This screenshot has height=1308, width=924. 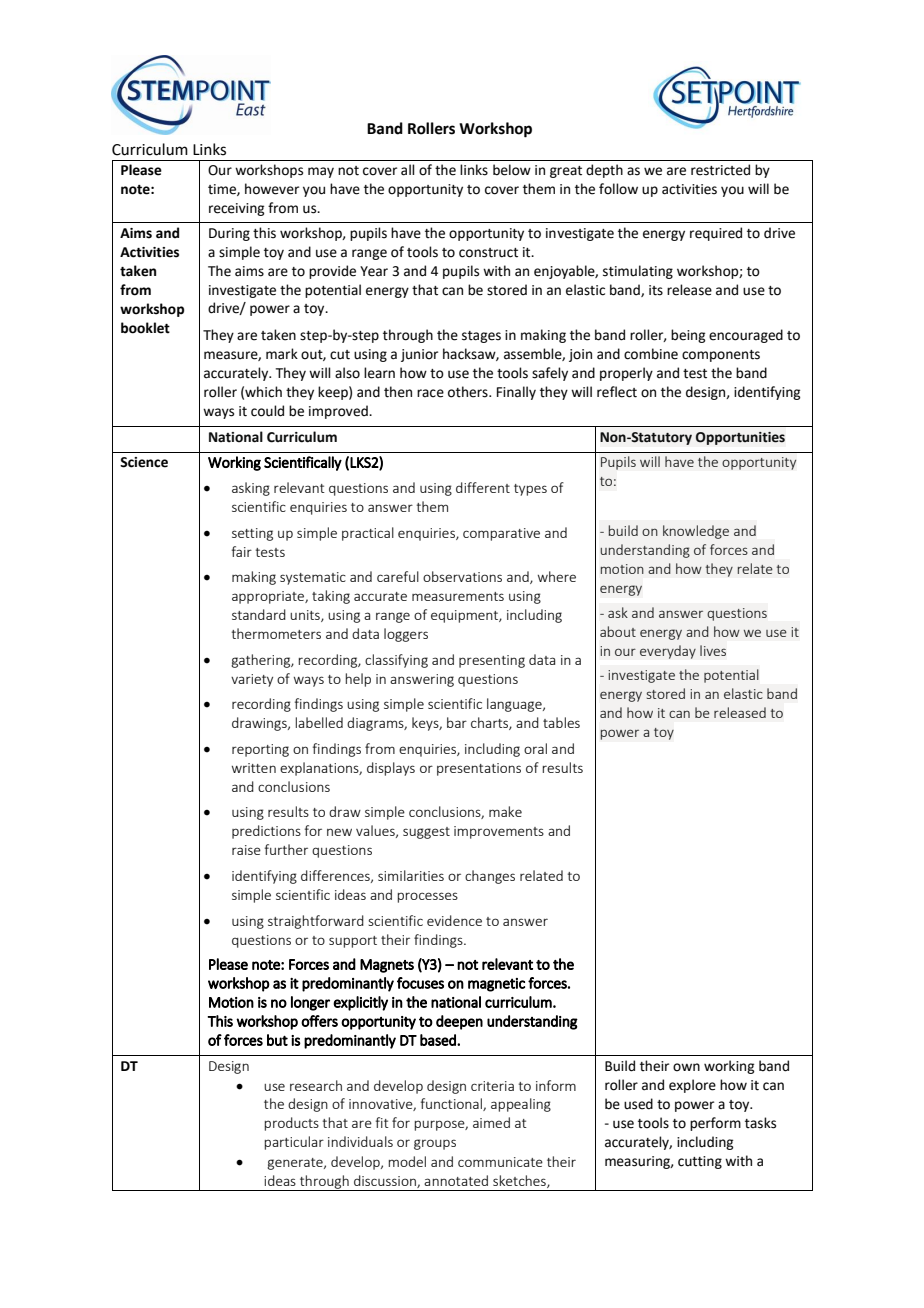 I want to click on receiving, so click(x=236, y=209).
